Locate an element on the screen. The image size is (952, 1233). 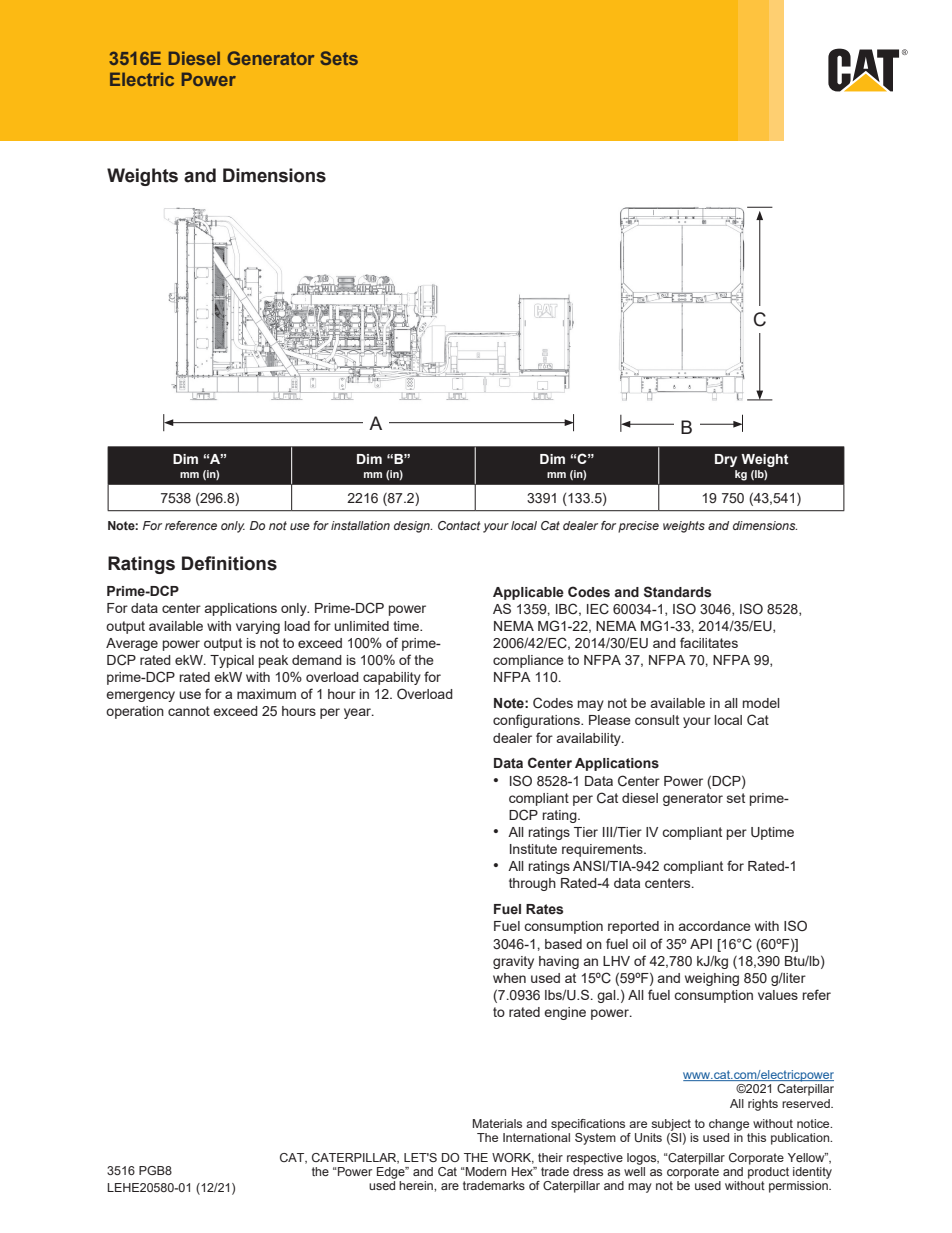
WORK is located at coordinates (513, 1158).
